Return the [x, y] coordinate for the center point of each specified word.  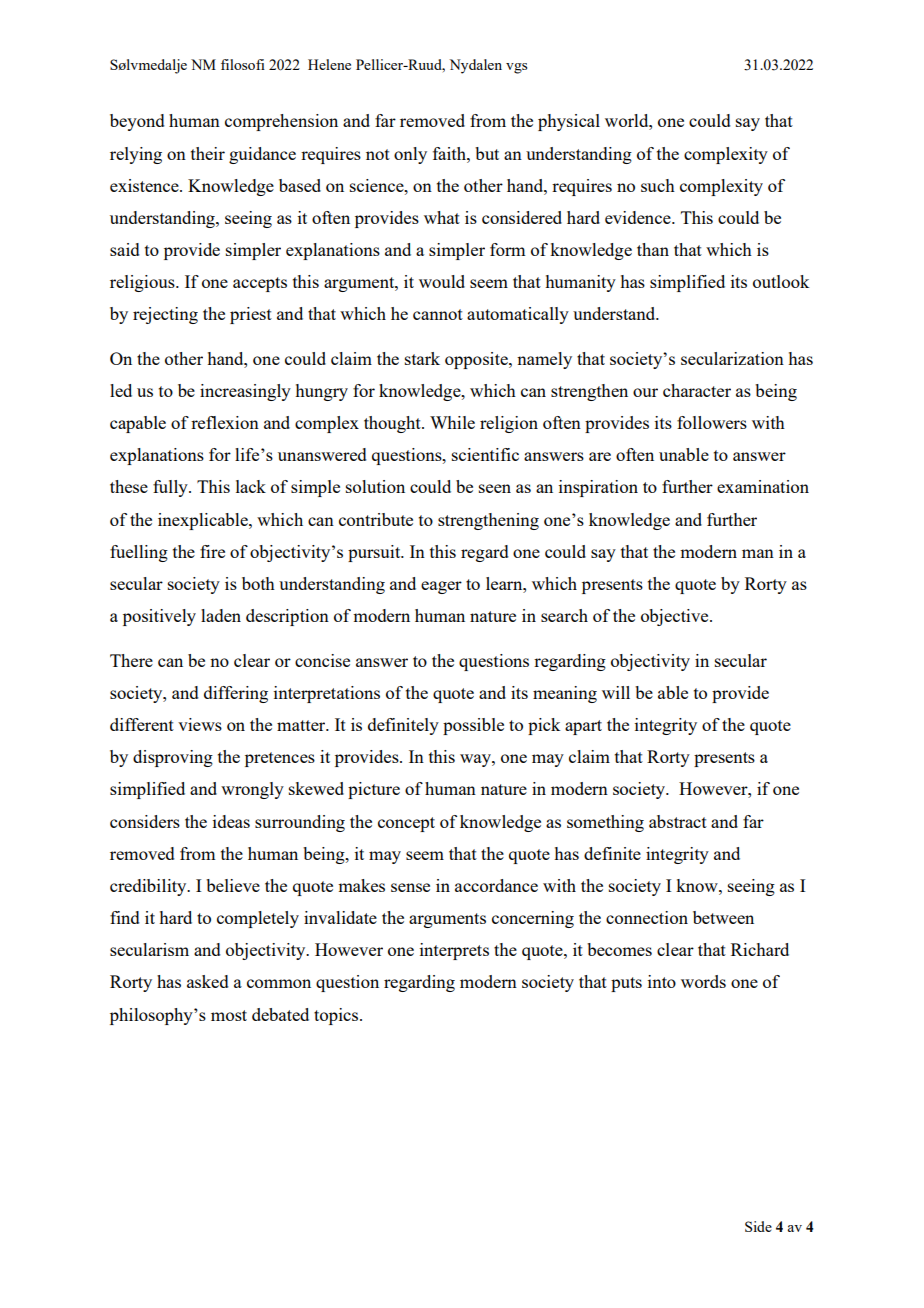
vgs [516, 68]
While [452, 422]
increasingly [245, 392]
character [697, 390]
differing [236, 694]
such [658, 185]
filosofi [243, 64]
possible [473, 726]
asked [208, 981]
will [616, 692]
